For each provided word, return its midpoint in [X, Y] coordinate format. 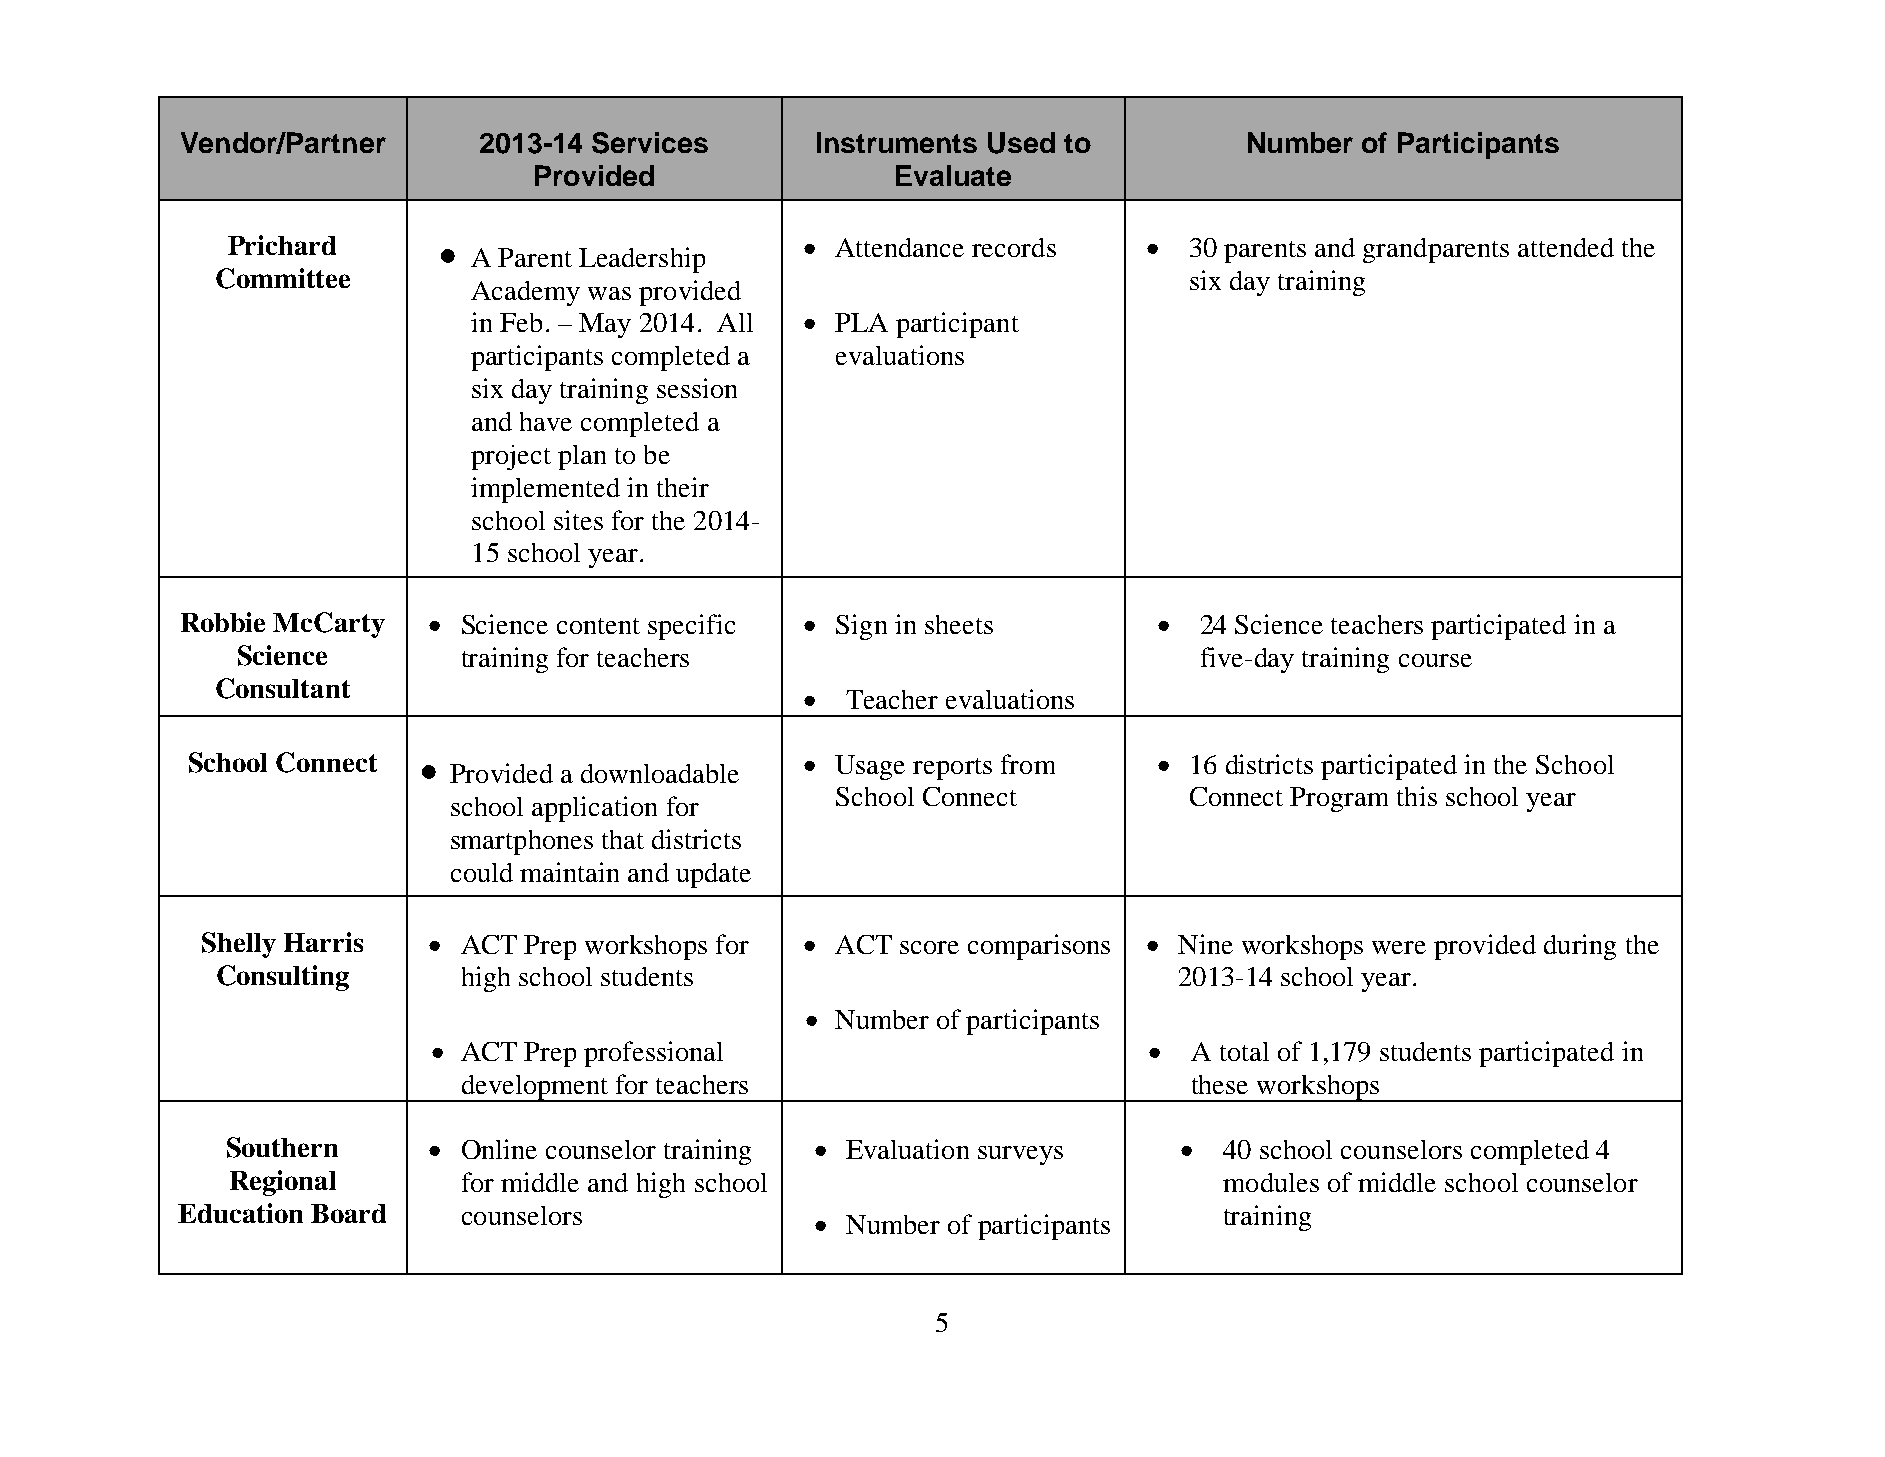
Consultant [283, 688]
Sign [861, 627]
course [1435, 660]
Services [650, 143]
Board [348, 1213]
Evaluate [953, 175]
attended [1566, 247]
